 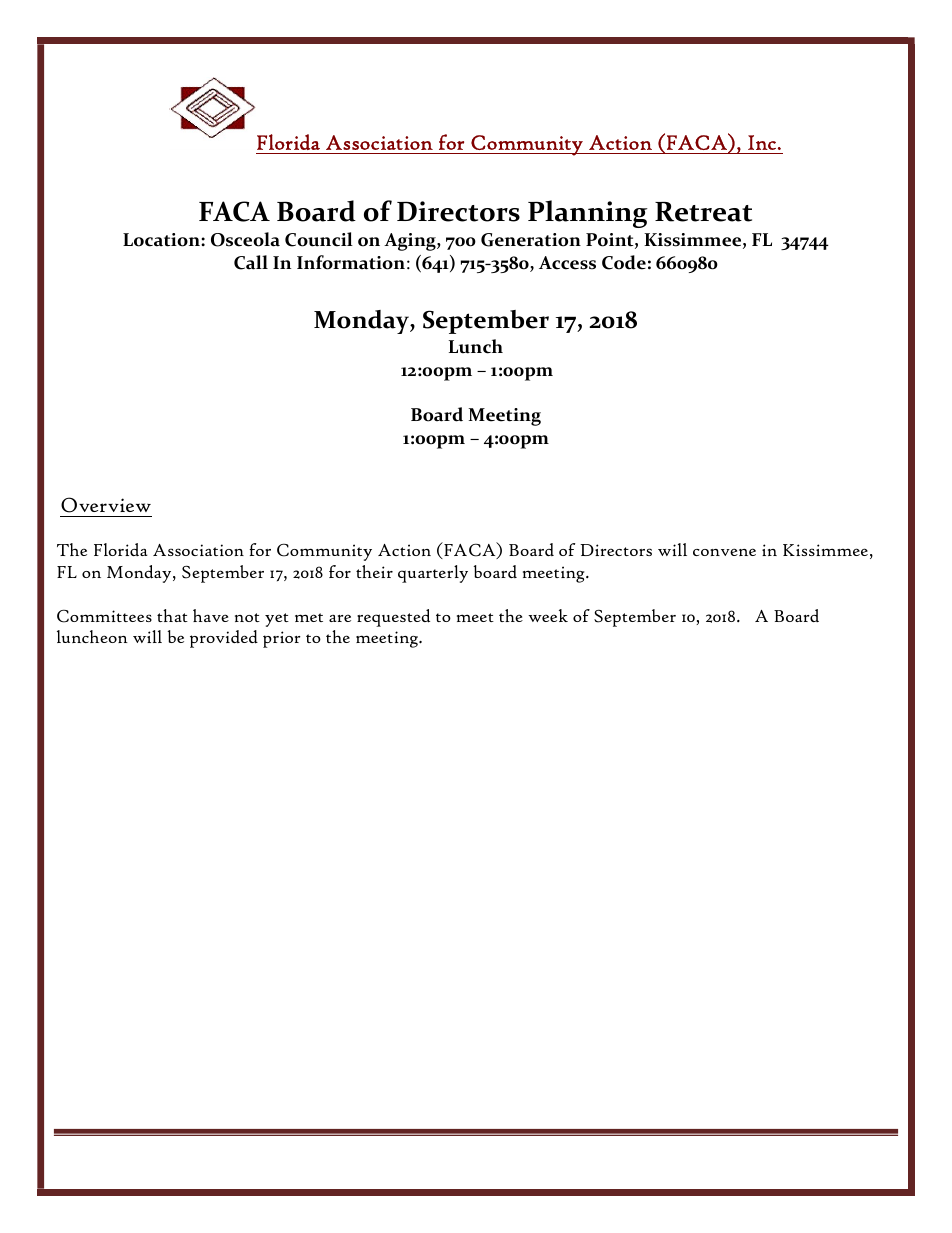 What do you see at coordinates (624, 262) in the image?
I see `Code` at bounding box center [624, 262].
